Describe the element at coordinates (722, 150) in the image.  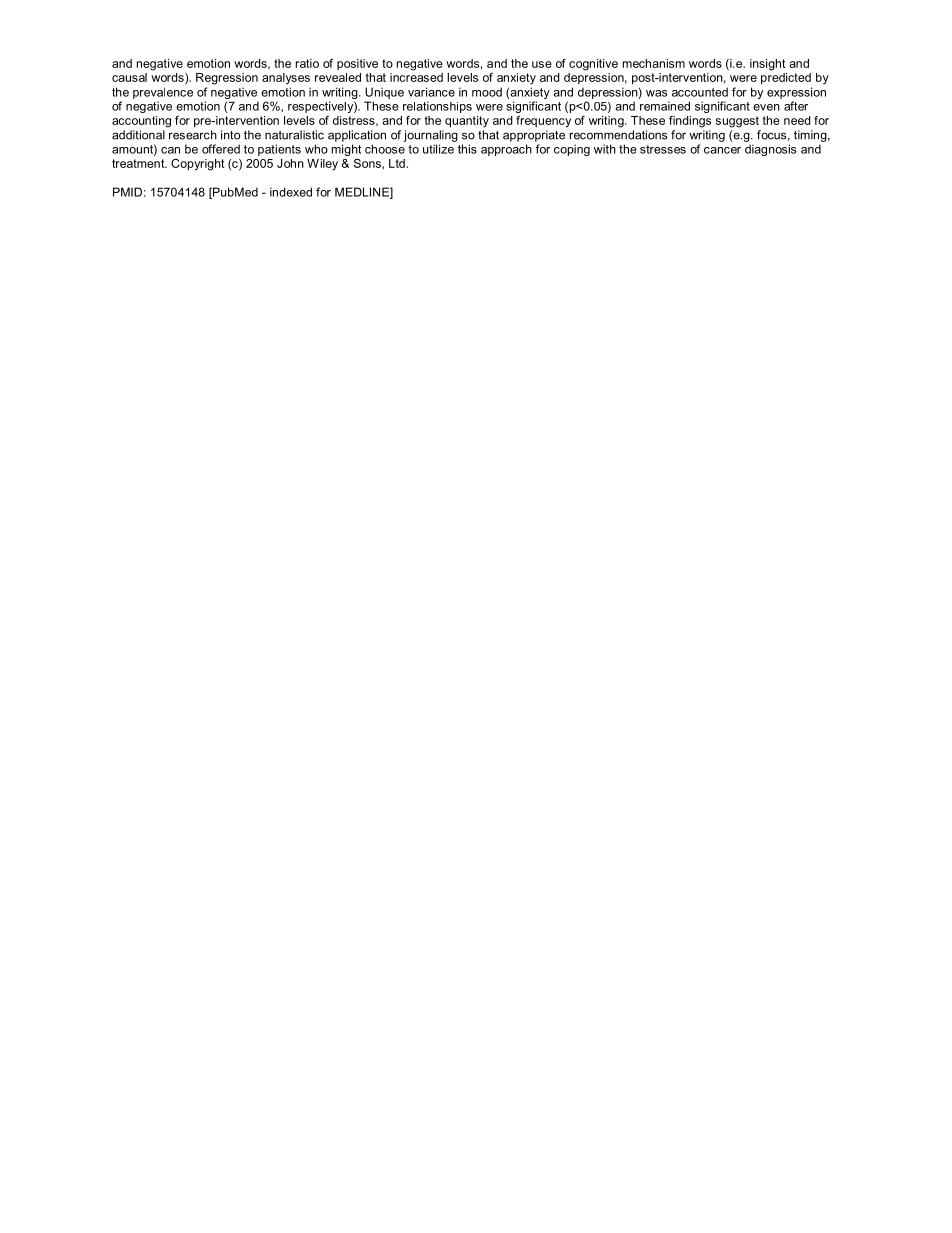
I see `cancer` at that location.
